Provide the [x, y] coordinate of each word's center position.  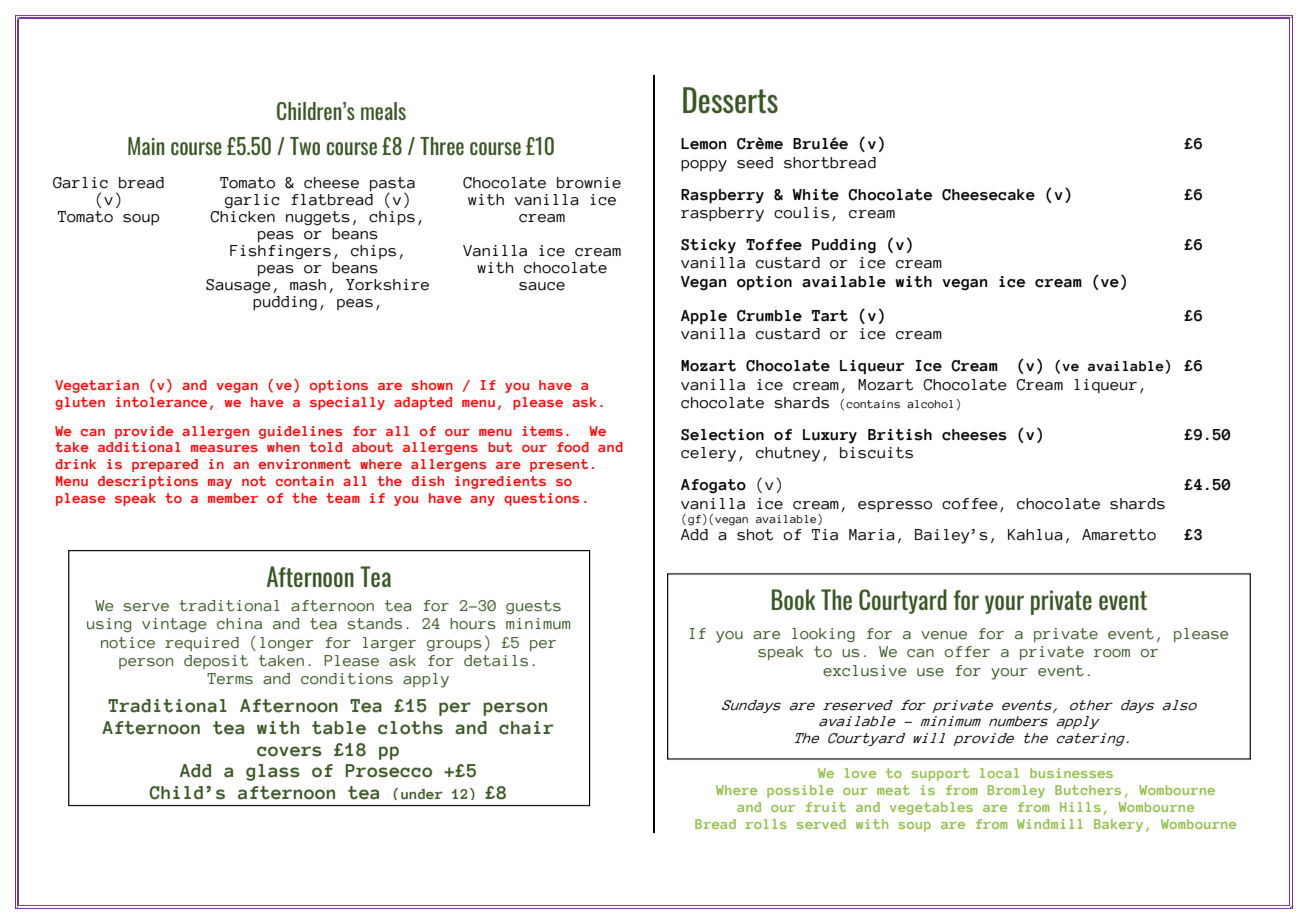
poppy [704, 166]
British [900, 435]
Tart [830, 316]
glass [273, 772]
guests [533, 607]
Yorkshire [387, 285]
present [559, 465]
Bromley [1016, 791]
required [202, 644]
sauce [542, 286]
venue [944, 635]
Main [146, 146]
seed [755, 163]
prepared [165, 465]
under [422, 794]
